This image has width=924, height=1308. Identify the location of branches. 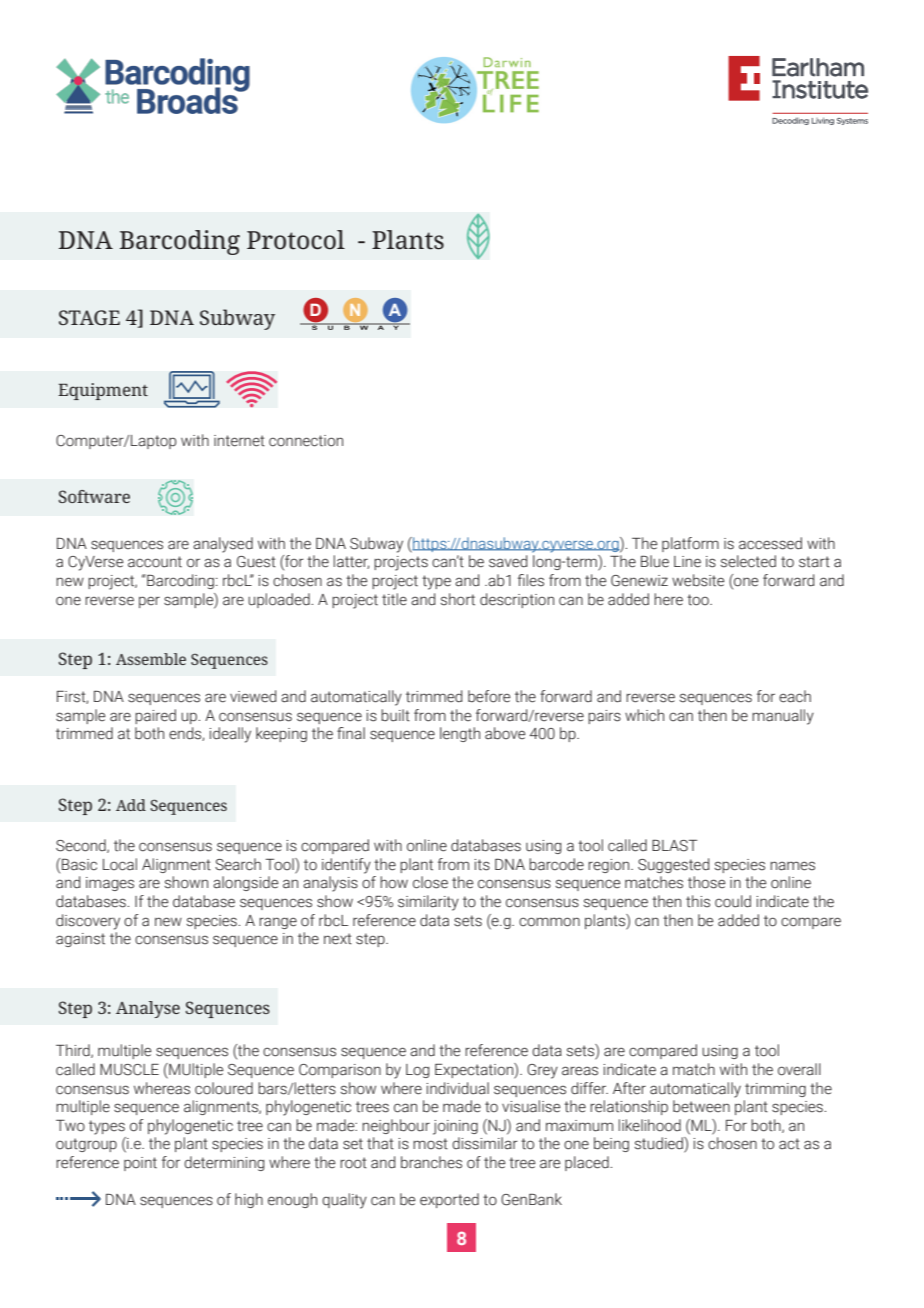
(431, 1162).
